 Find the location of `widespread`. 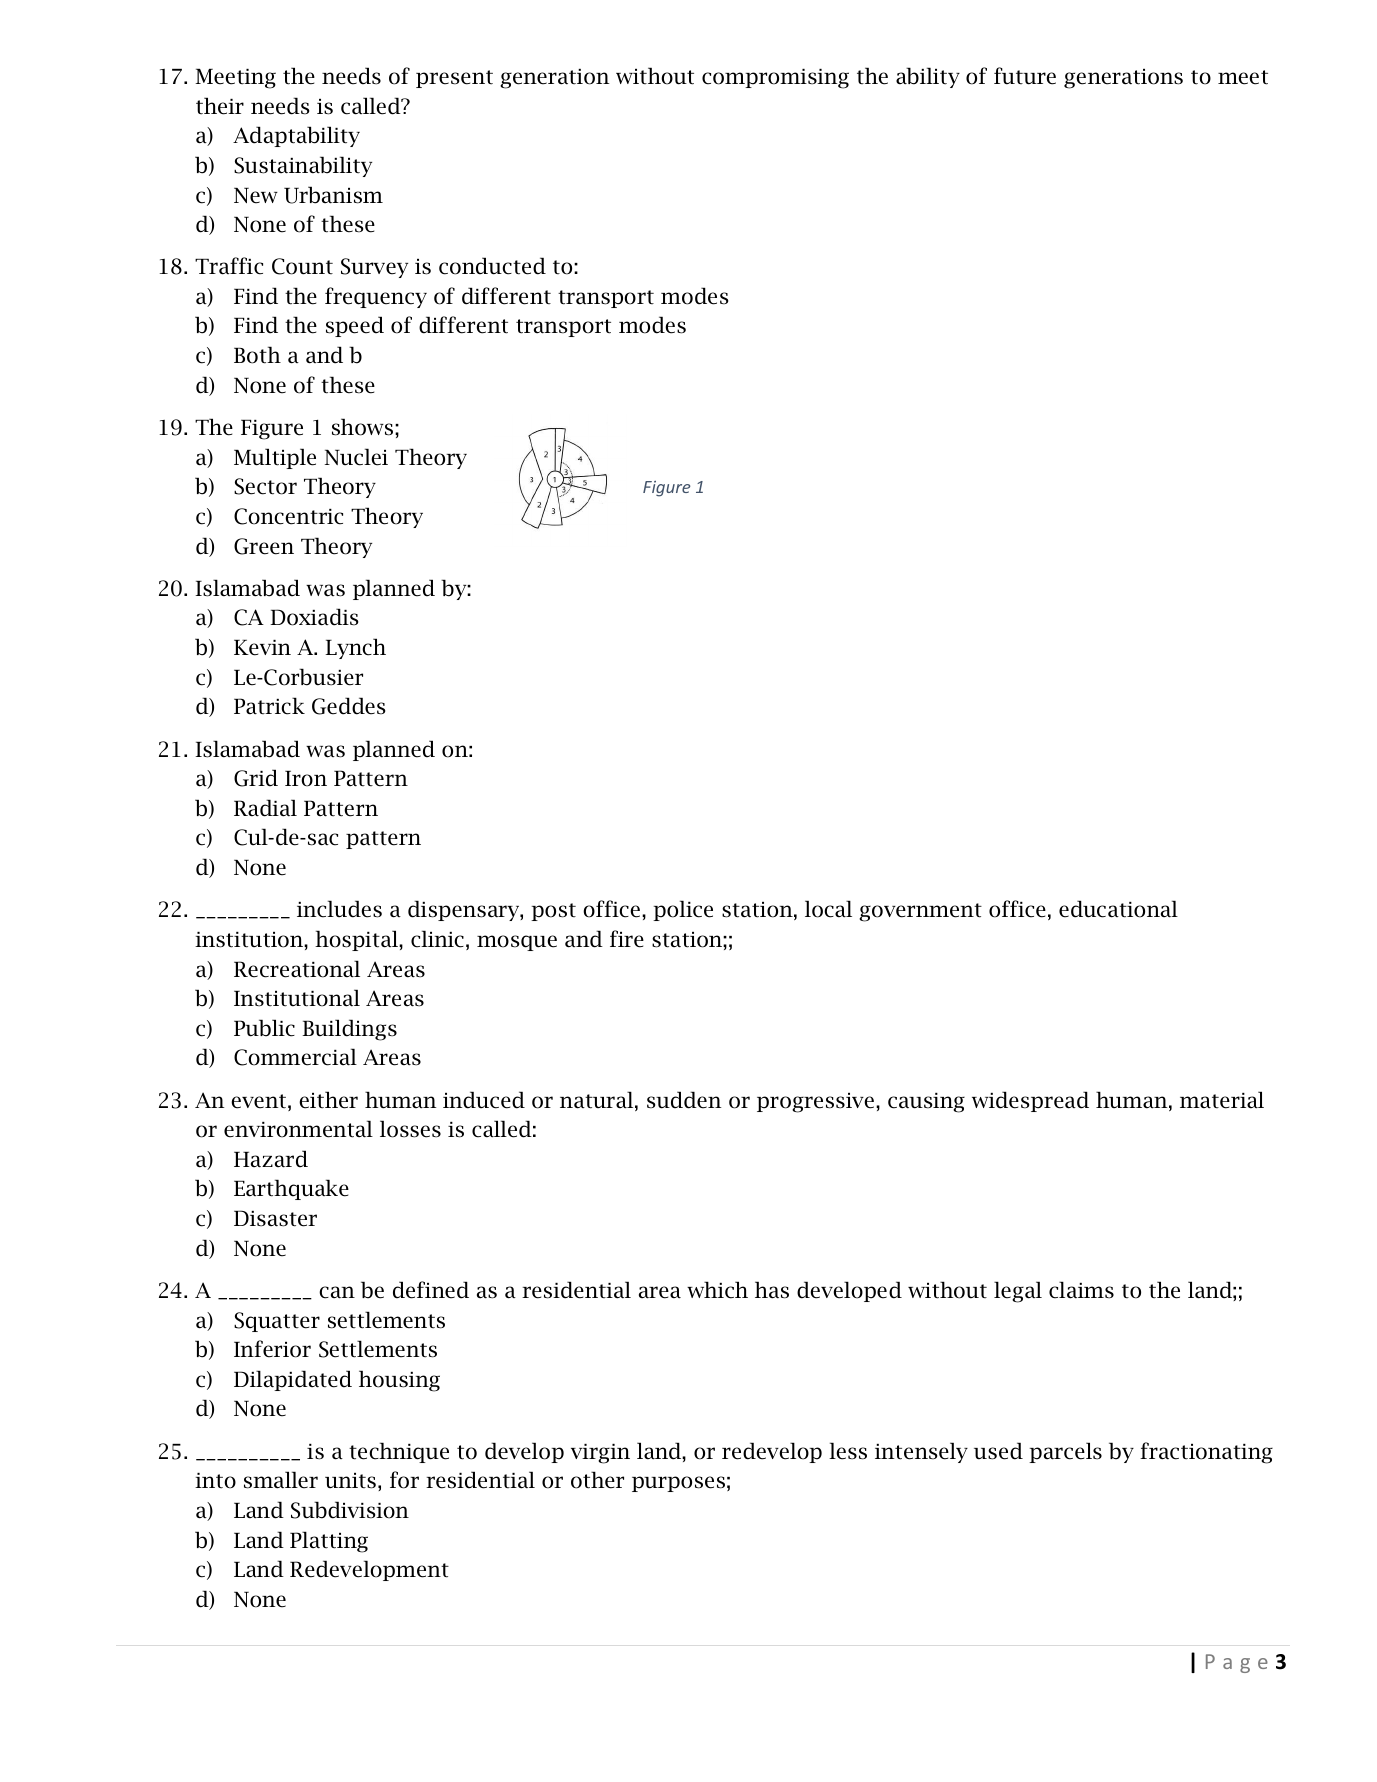

widespread is located at coordinates (1030, 1101).
